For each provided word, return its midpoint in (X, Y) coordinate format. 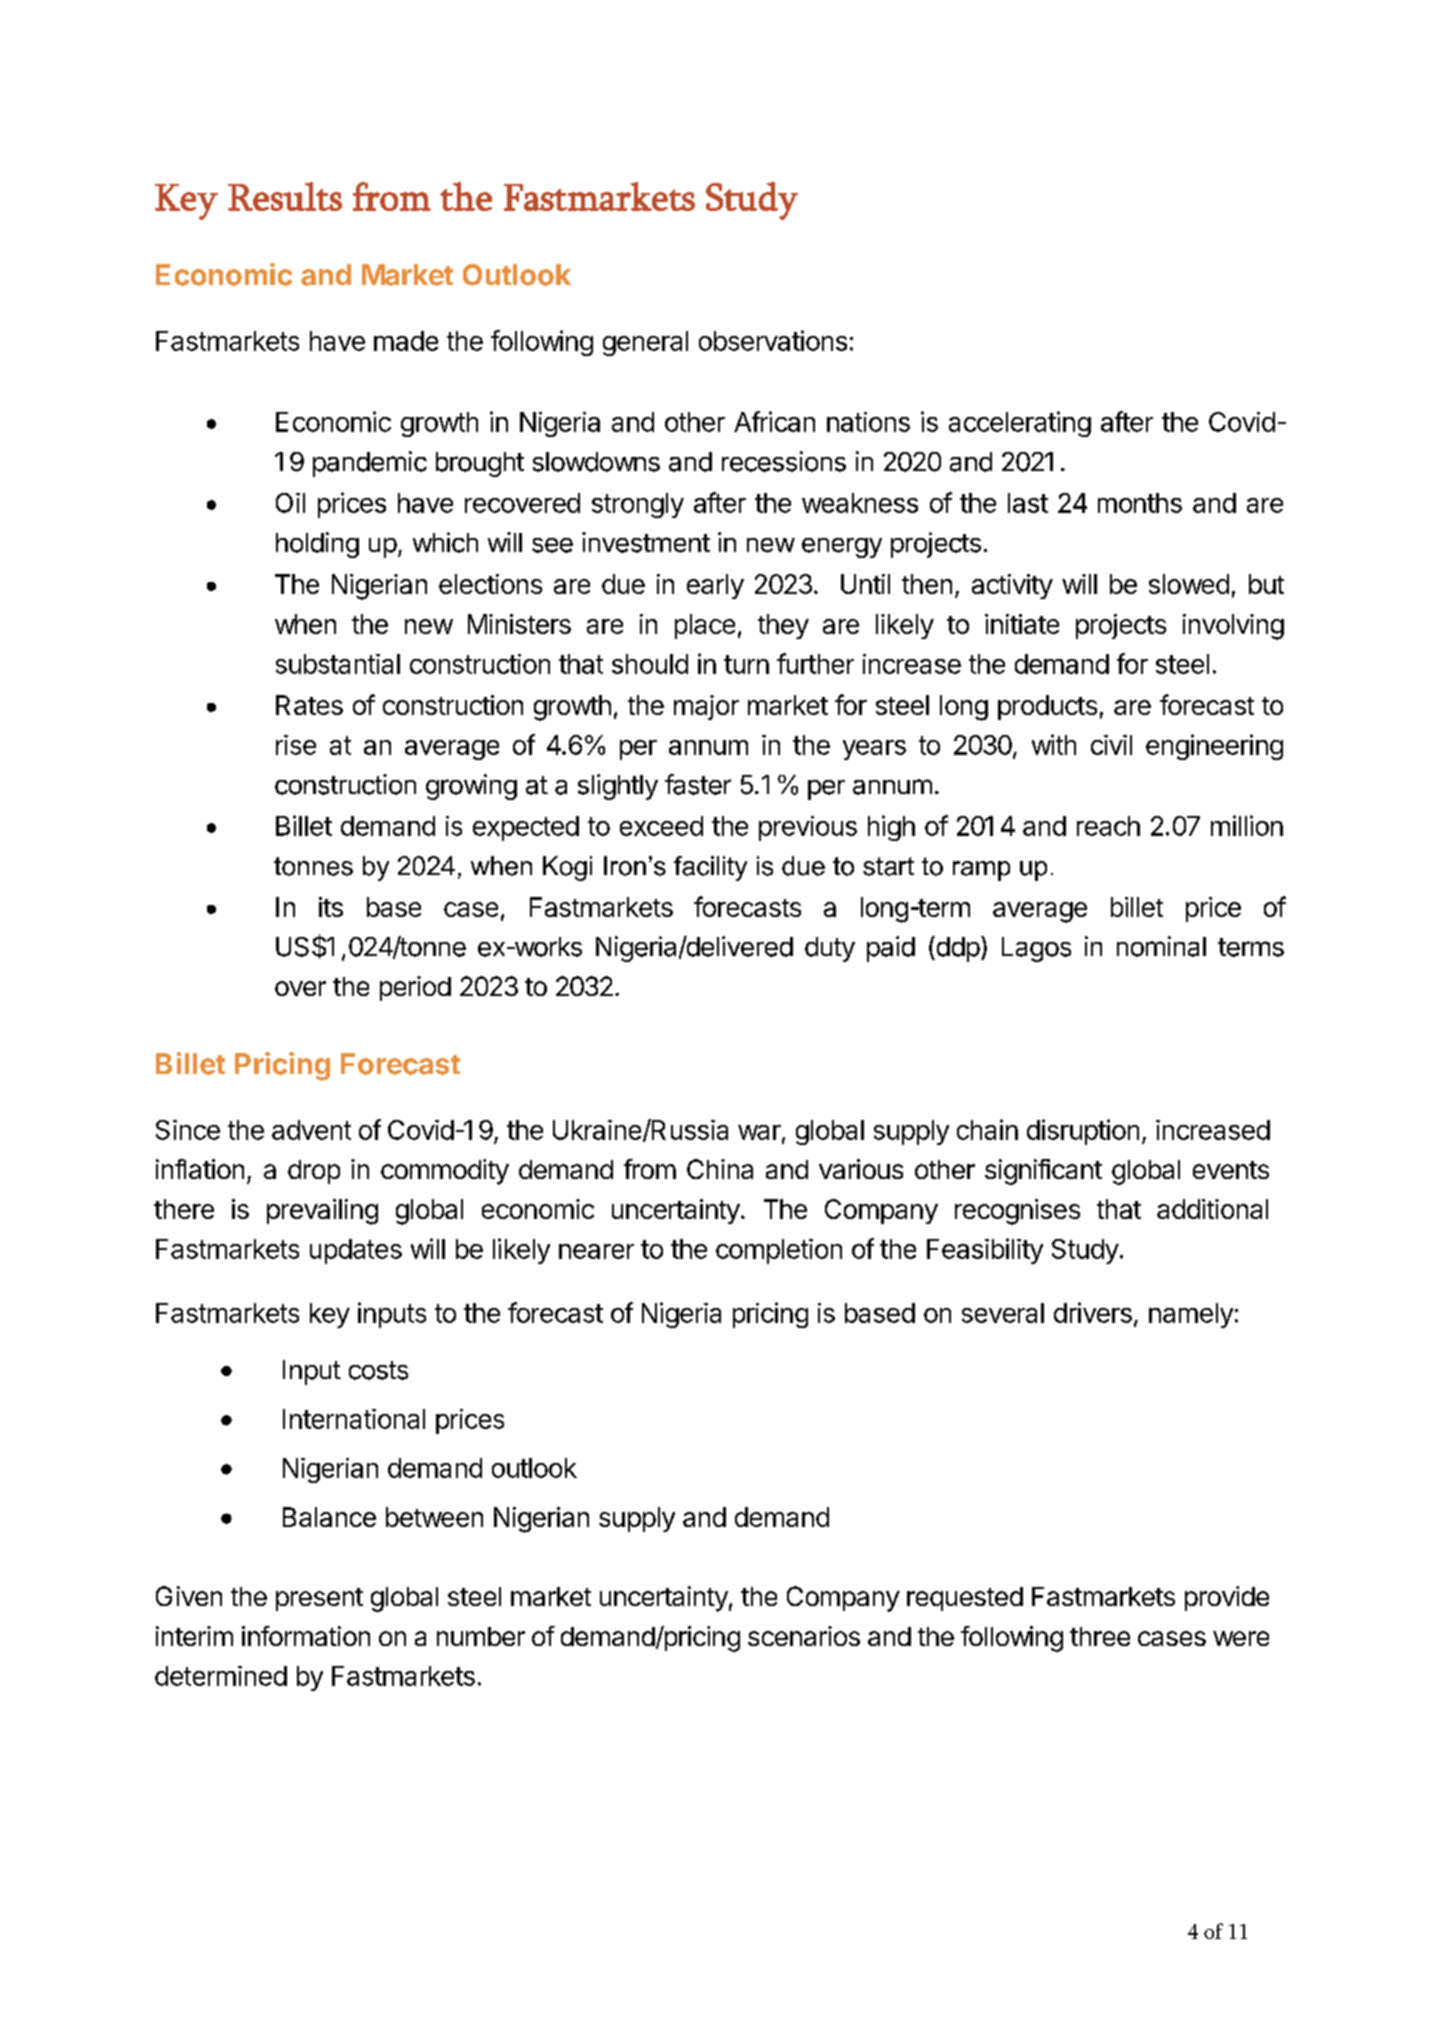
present (319, 1599)
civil (1111, 745)
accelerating (1020, 424)
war (759, 1132)
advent (311, 1130)
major (706, 707)
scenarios (804, 1636)
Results (285, 196)
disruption (1083, 1132)
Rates (309, 705)
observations (773, 340)
